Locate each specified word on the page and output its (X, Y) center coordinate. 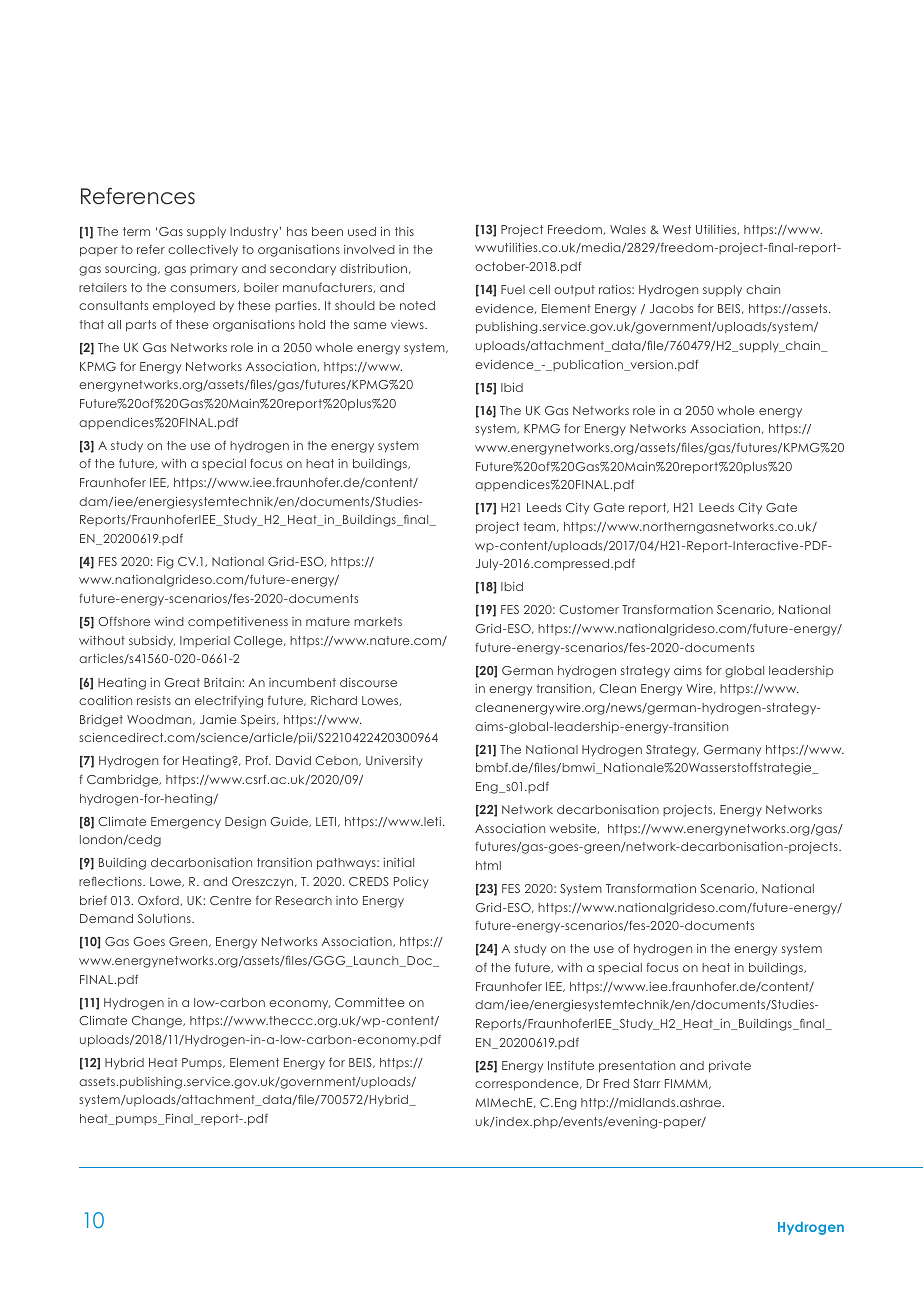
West (677, 229)
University (394, 762)
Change (158, 1022)
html (488, 865)
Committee (370, 1002)
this (404, 231)
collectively (203, 250)
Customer (589, 609)
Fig (165, 563)
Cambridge (124, 781)
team (540, 527)
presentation (637, 1067)
